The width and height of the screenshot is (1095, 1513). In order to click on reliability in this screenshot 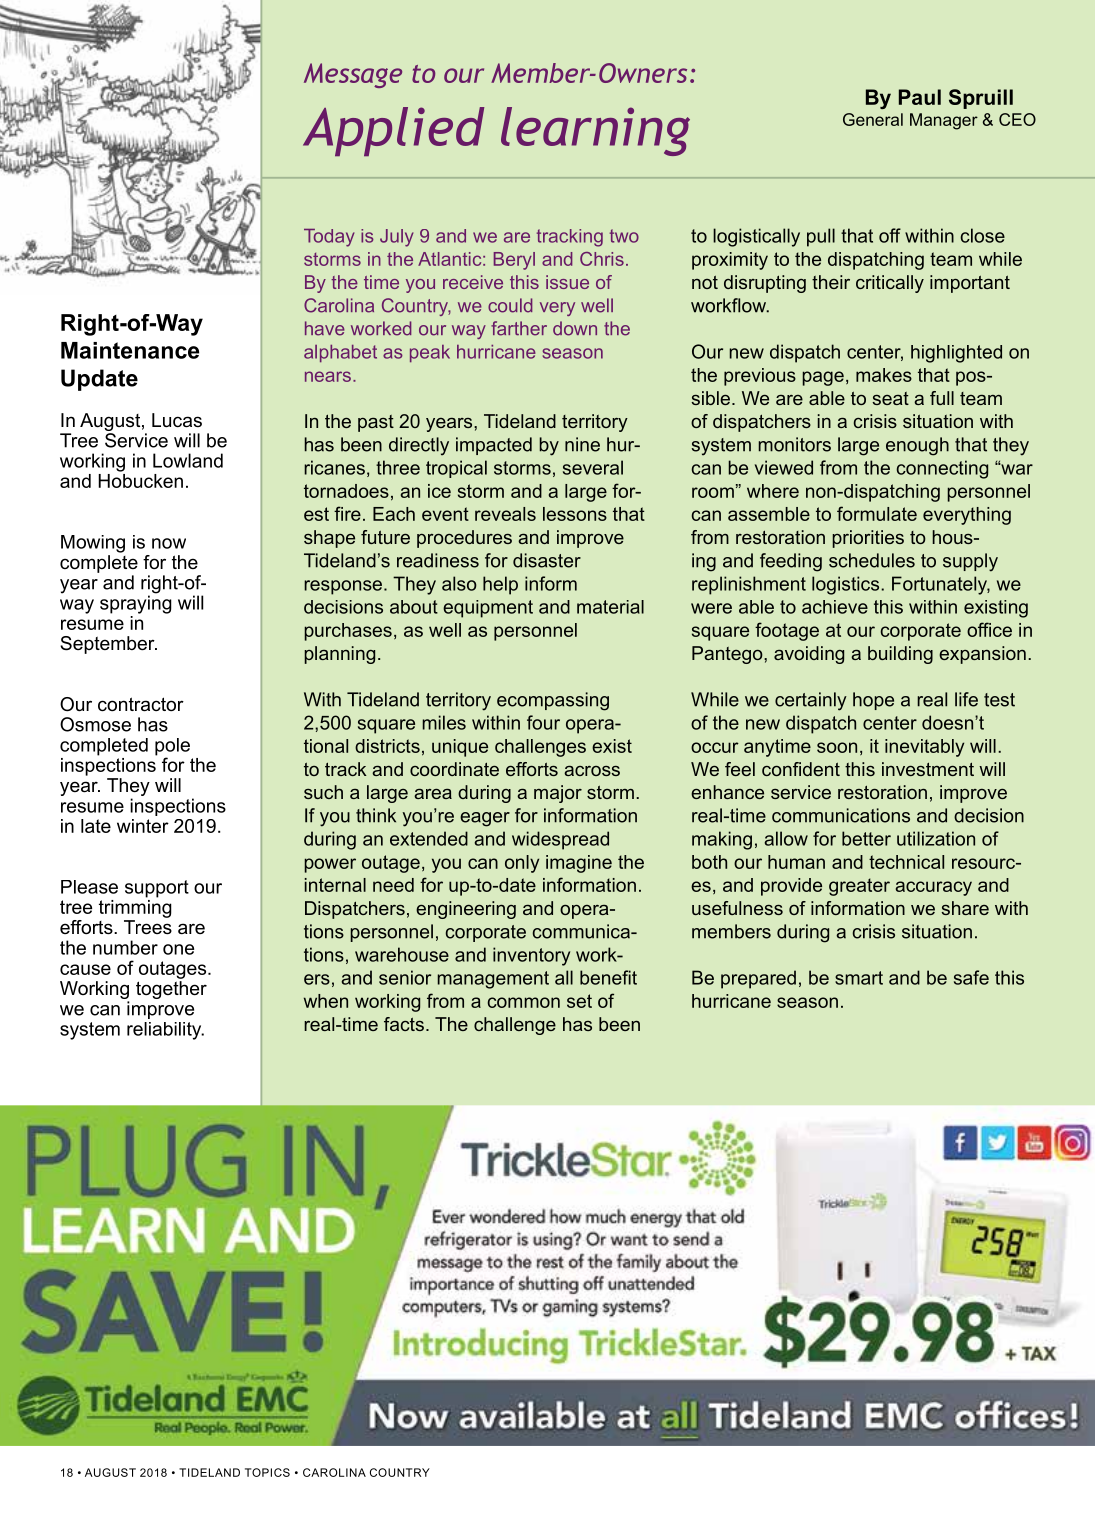, I will do `click(165, 1031)`.
